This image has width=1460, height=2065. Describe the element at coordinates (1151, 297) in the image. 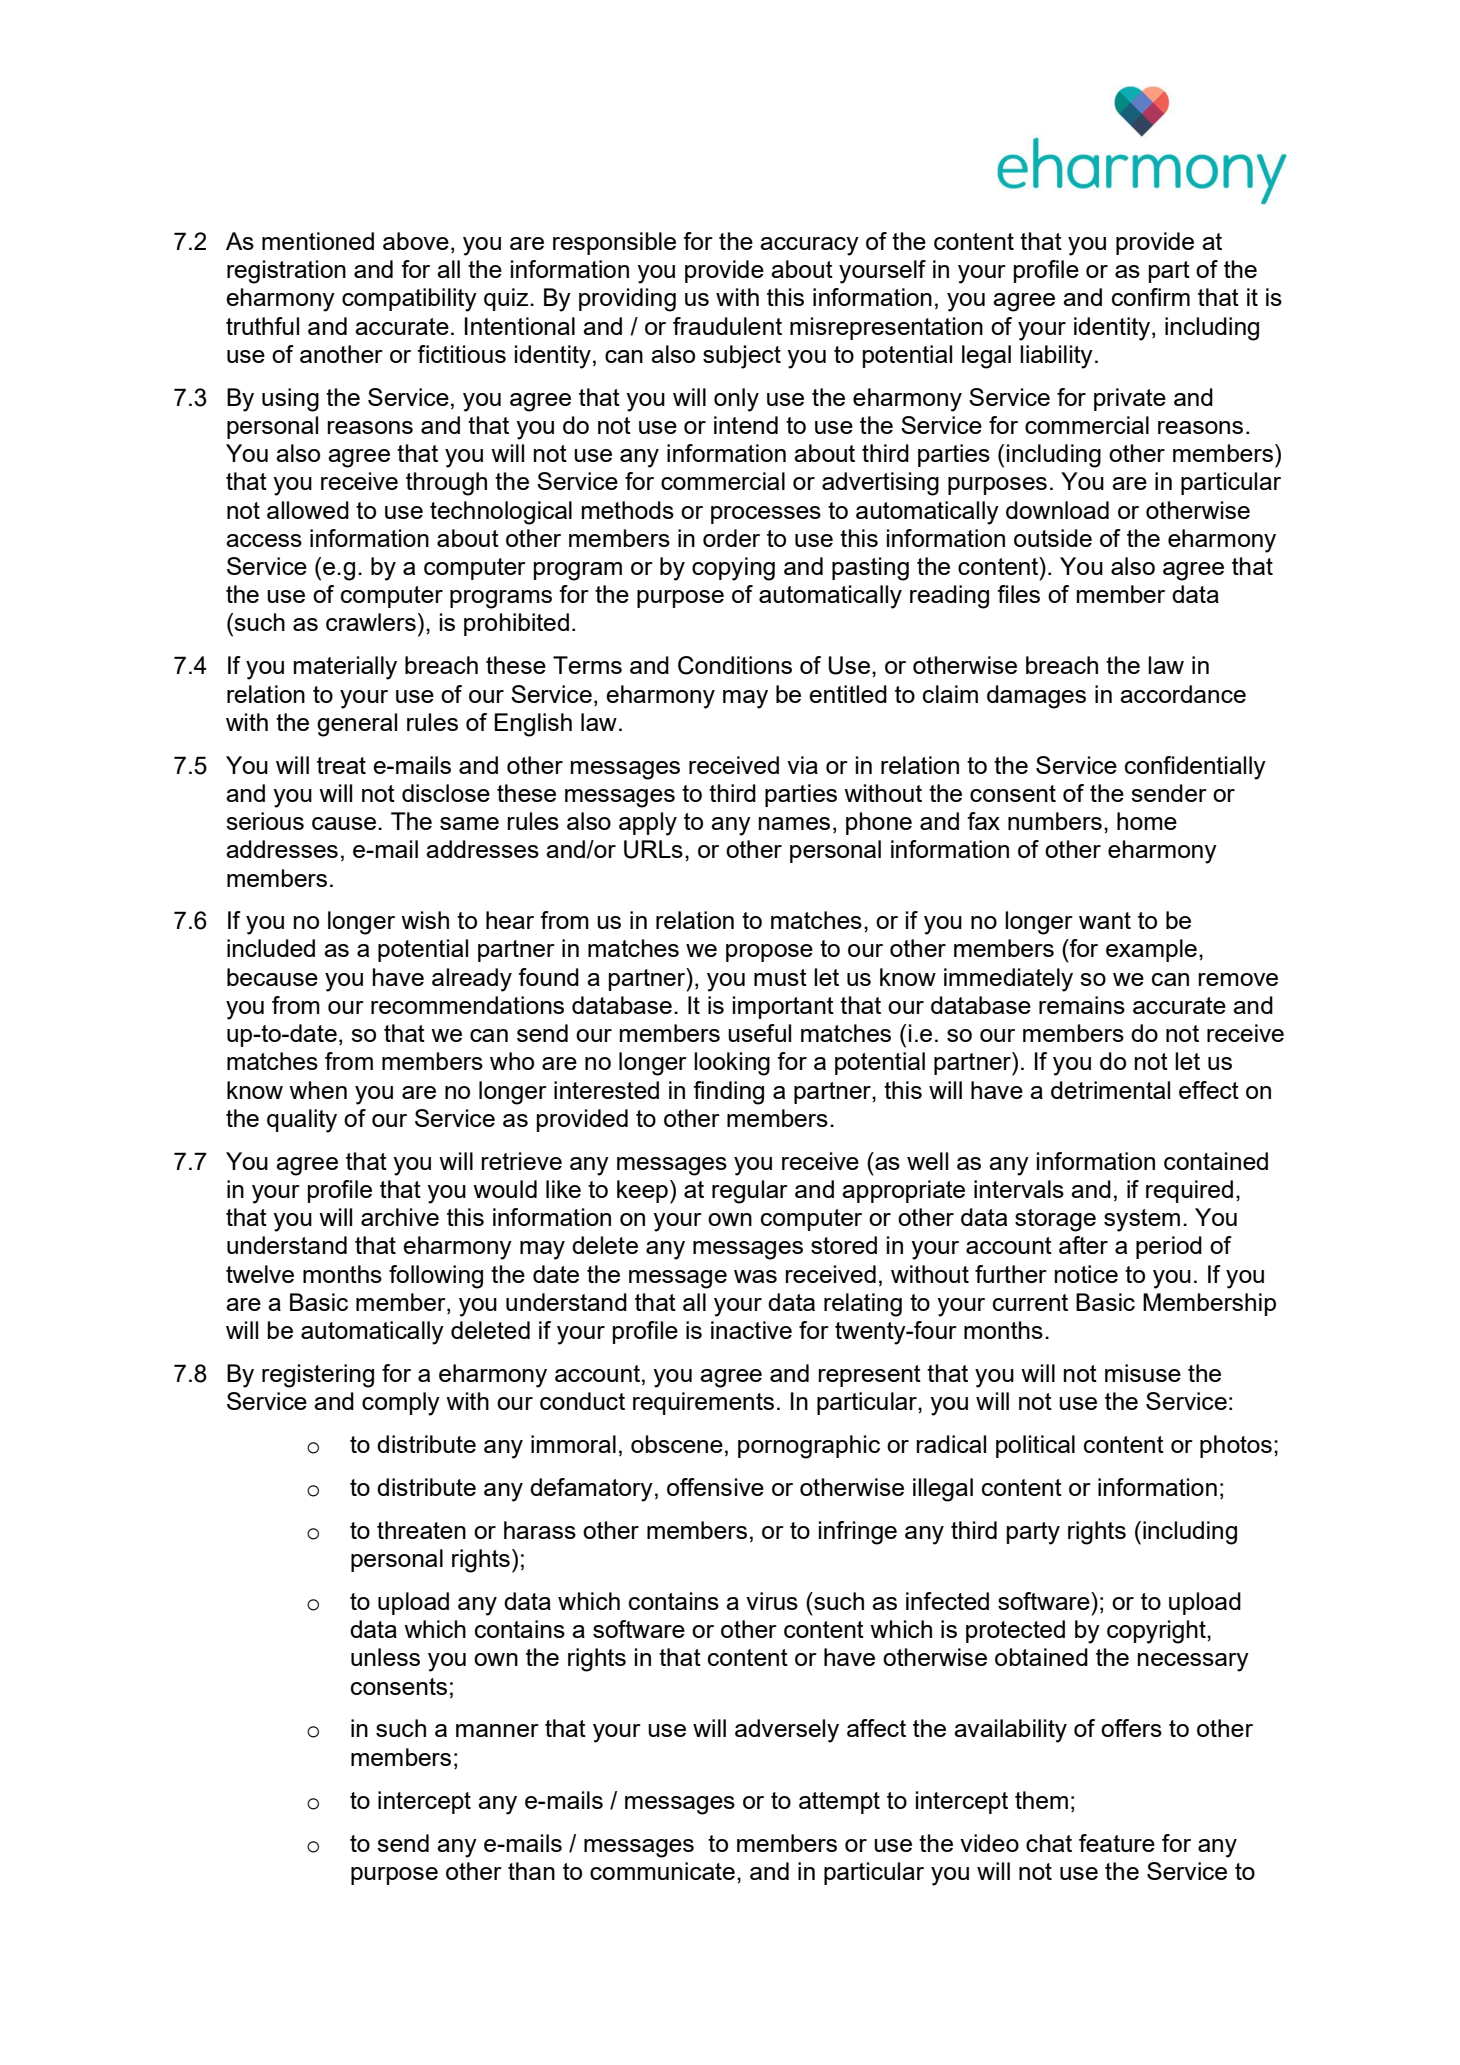

I see `confirm` at that location.
